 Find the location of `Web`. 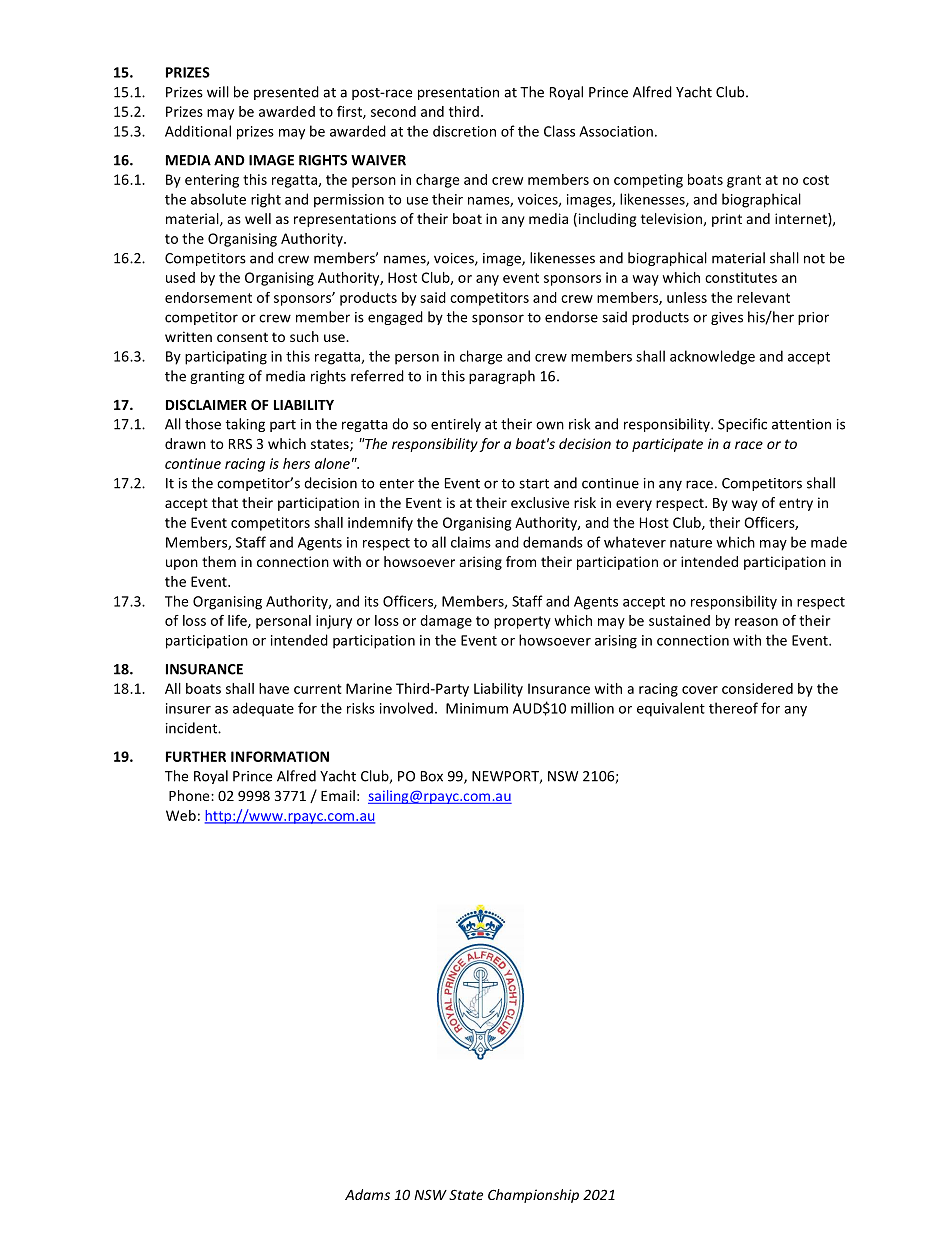

Web is located at coordinates (181, 815).
